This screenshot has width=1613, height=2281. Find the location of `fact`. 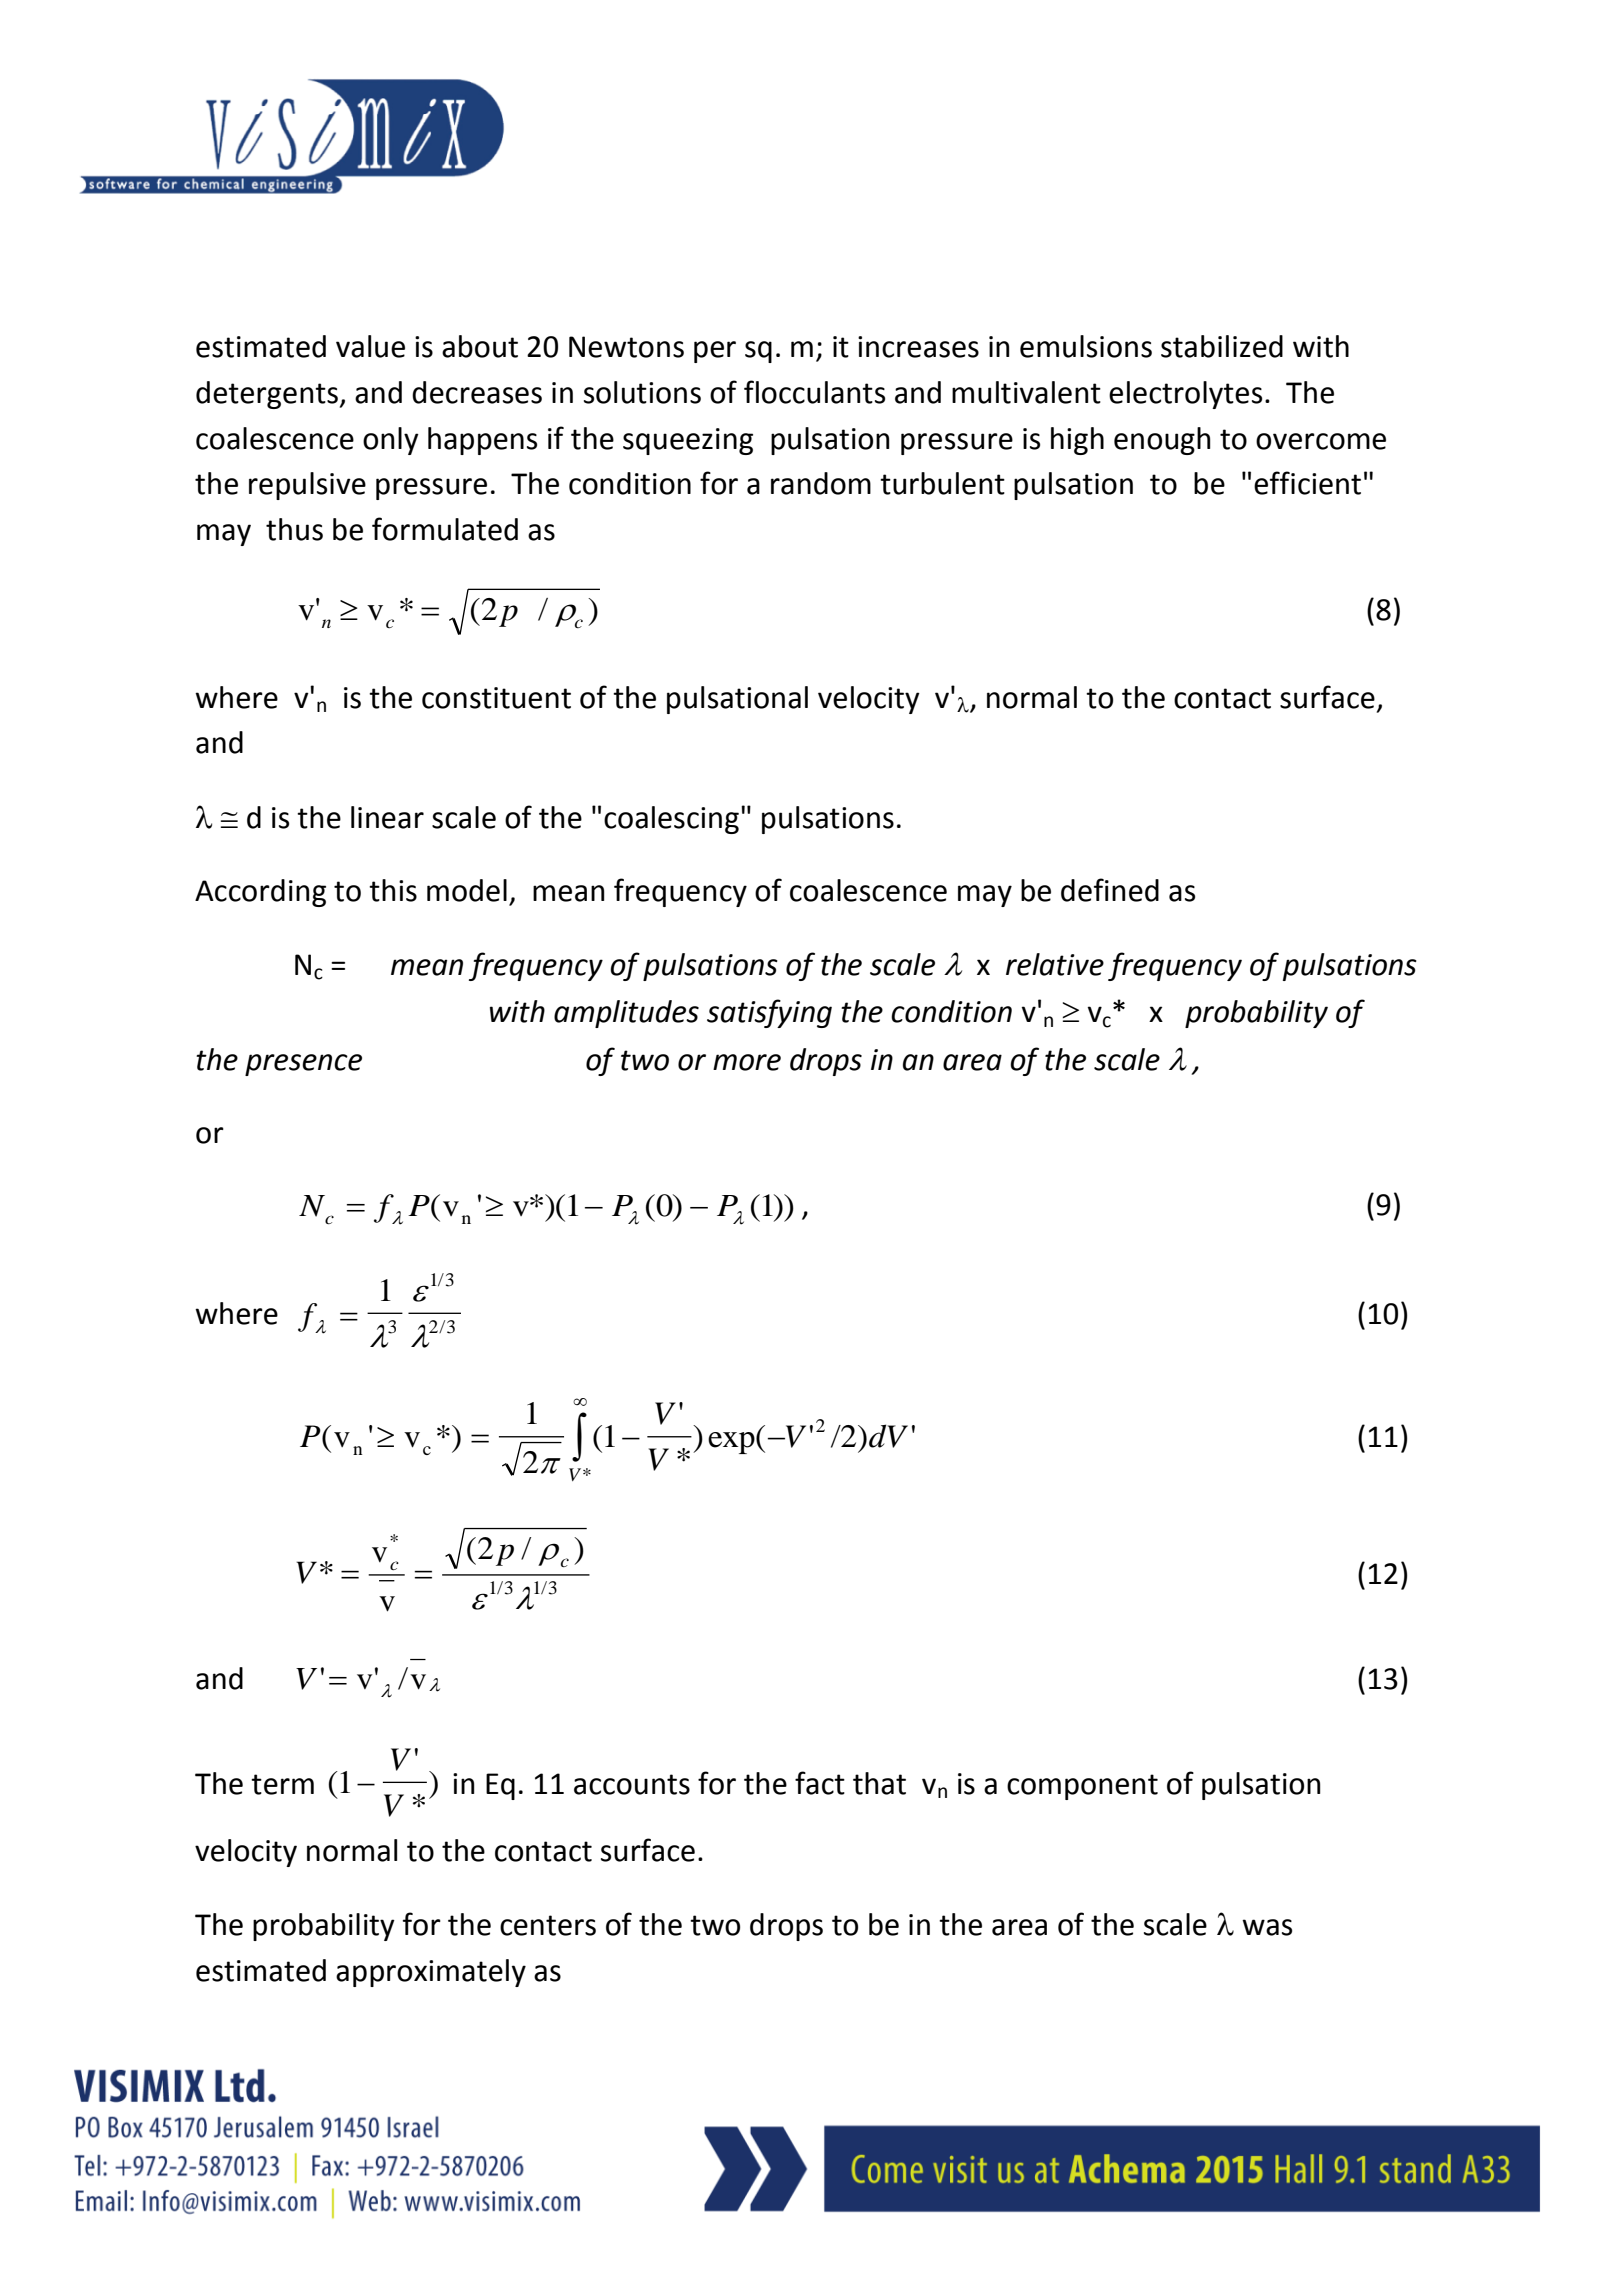

fact is located at coordinates (820, 1783).
